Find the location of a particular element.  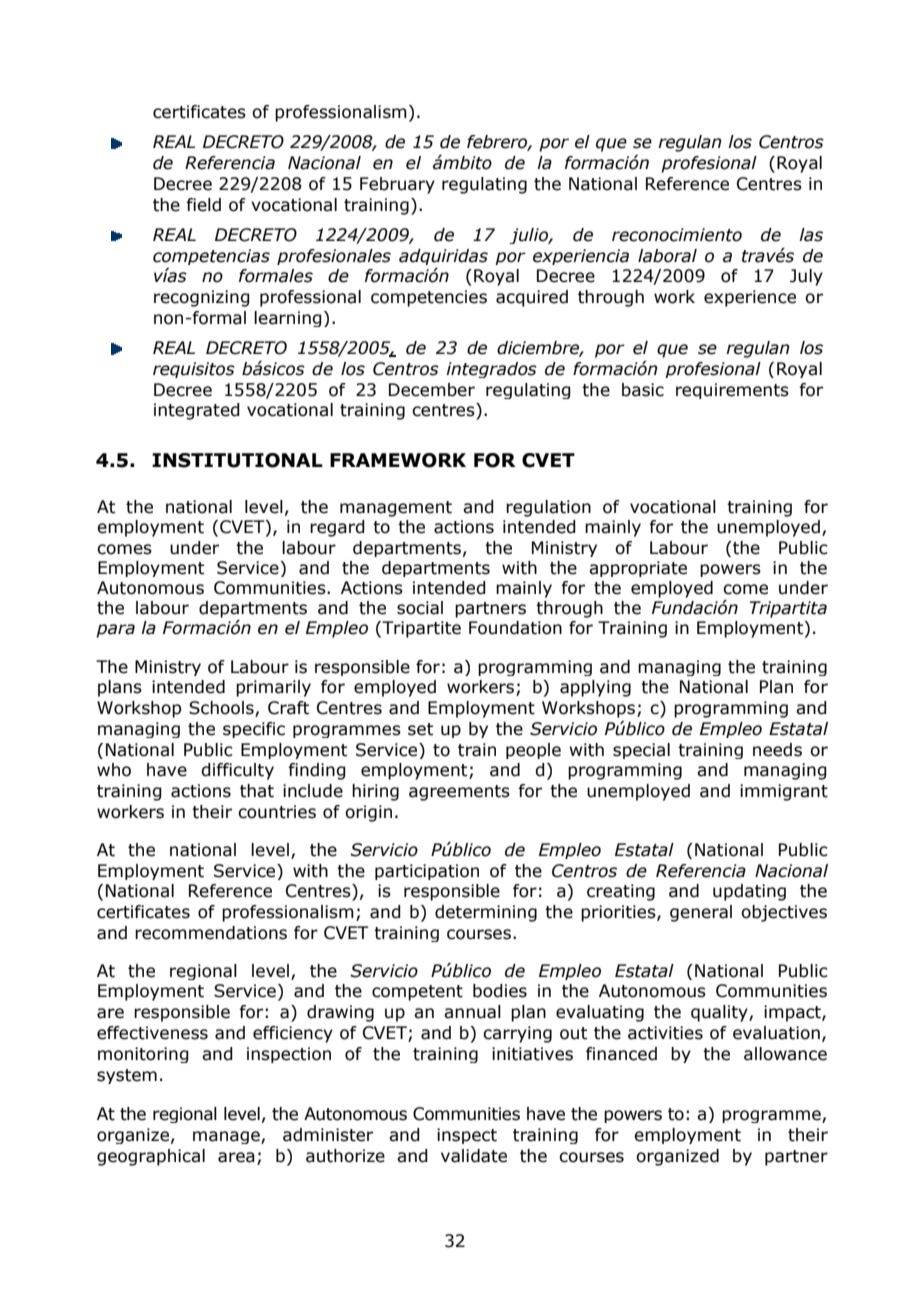

integrated is located at coordinates (197, 411).
